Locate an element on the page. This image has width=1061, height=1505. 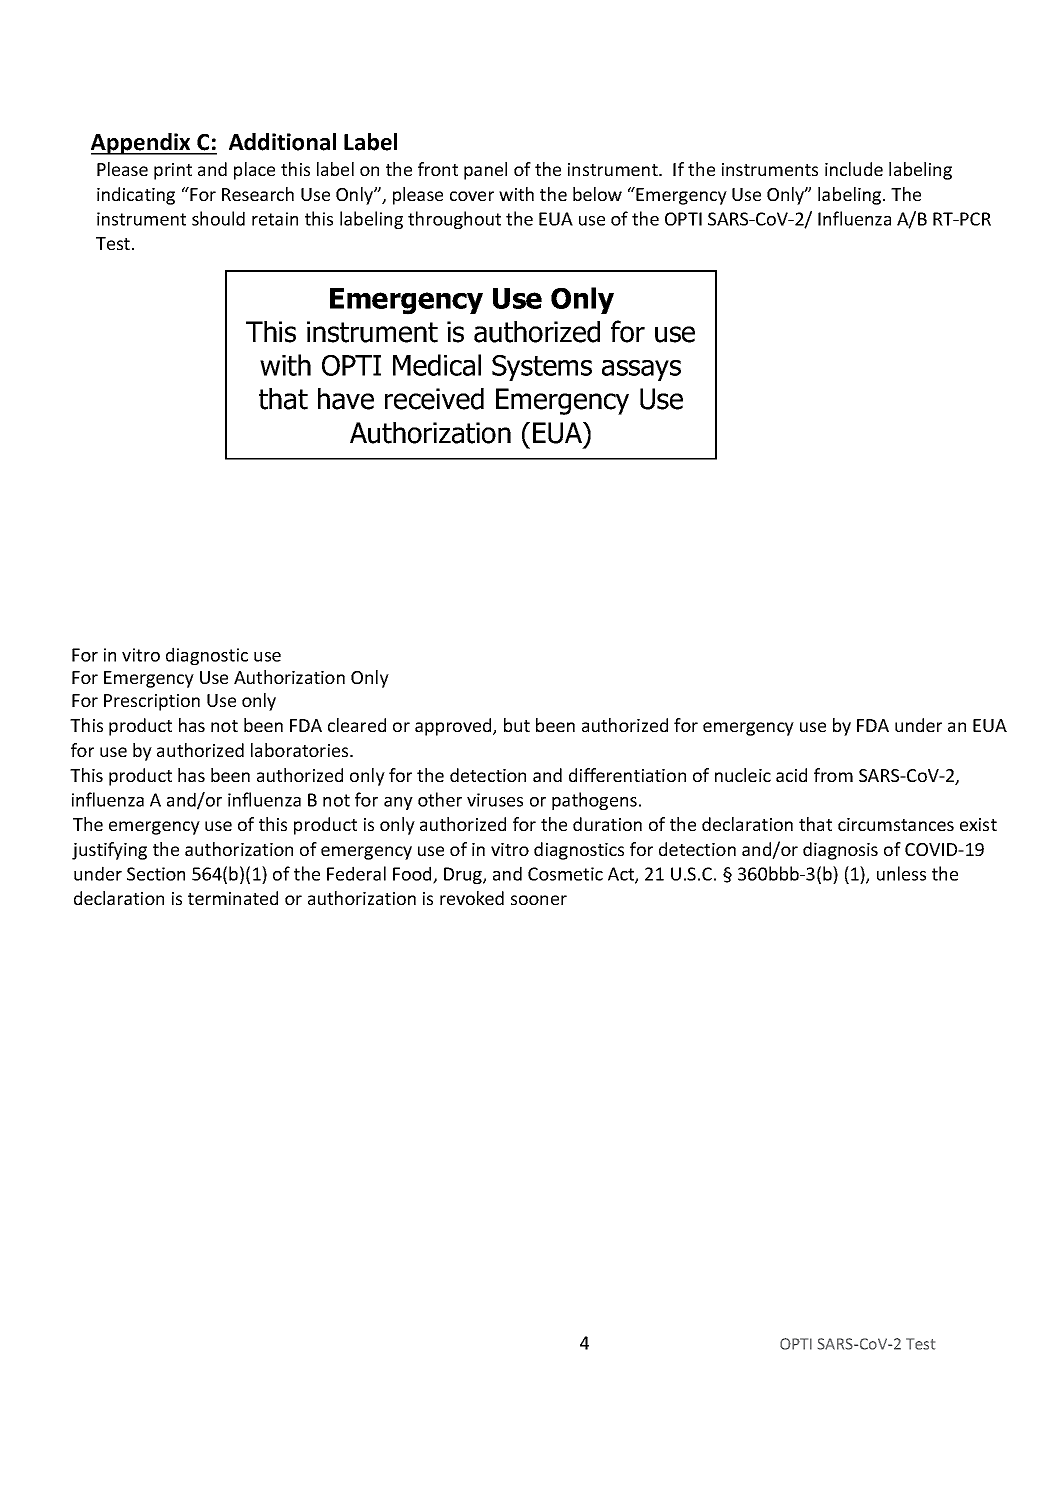
Cosmetic is located at coordinates (565, 874).
